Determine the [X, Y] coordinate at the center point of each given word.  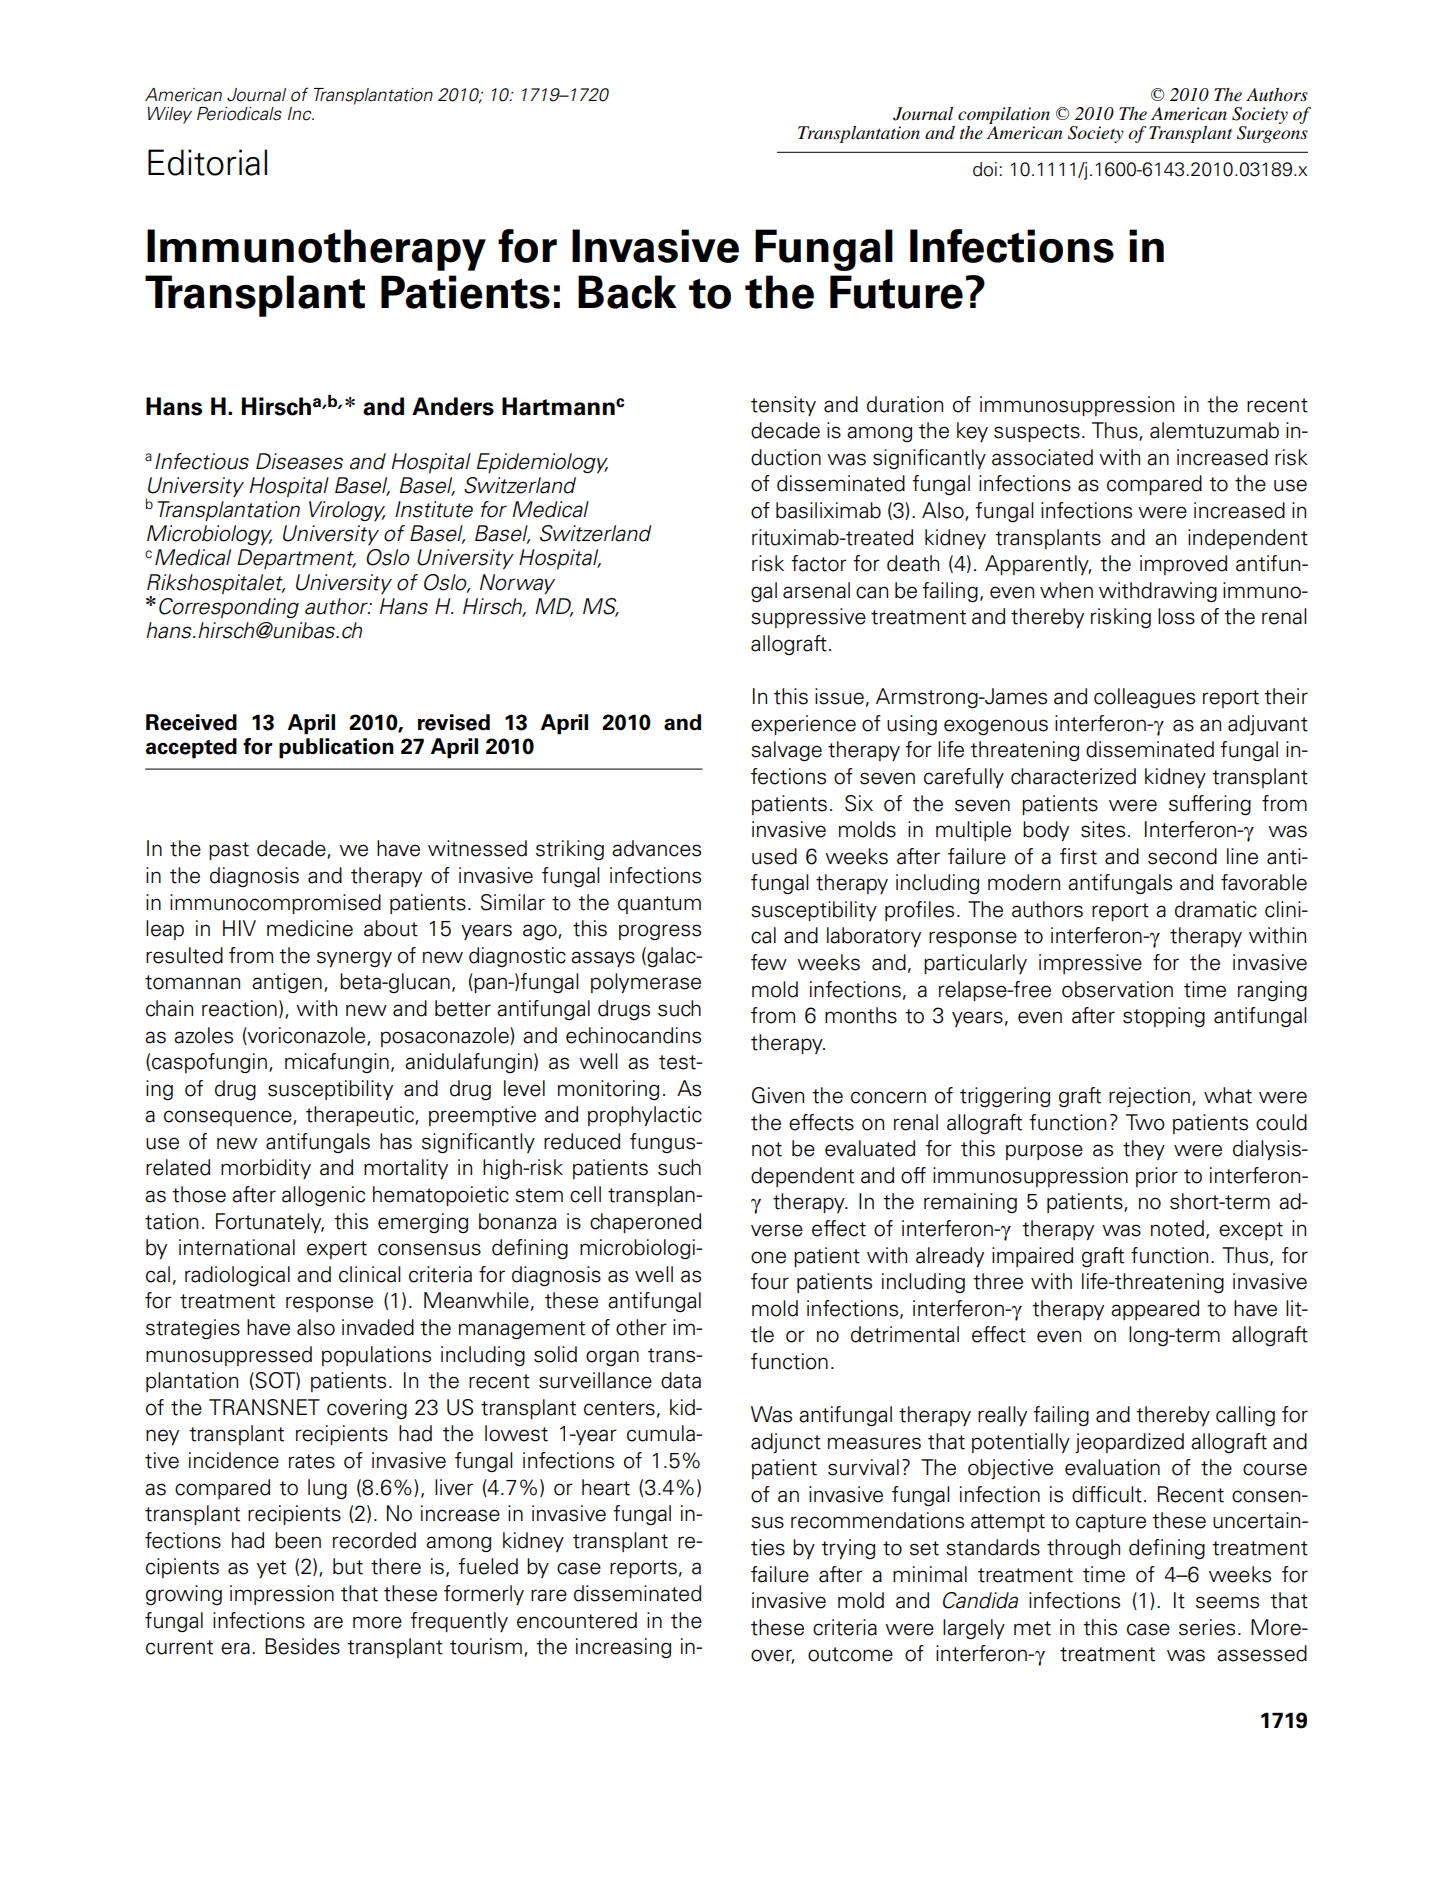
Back [627, 292]
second [1182, 856]
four [770, 1281]
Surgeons [1272, 134]
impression [282, 1595]
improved [1183, 565]
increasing [623, 1648]
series [1207, 1627]
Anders [453, 406]
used [774, 856]
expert [337, 1250]
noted [1177, 1228]
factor [819, 563]
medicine [310, 928]
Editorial [207, 162]
